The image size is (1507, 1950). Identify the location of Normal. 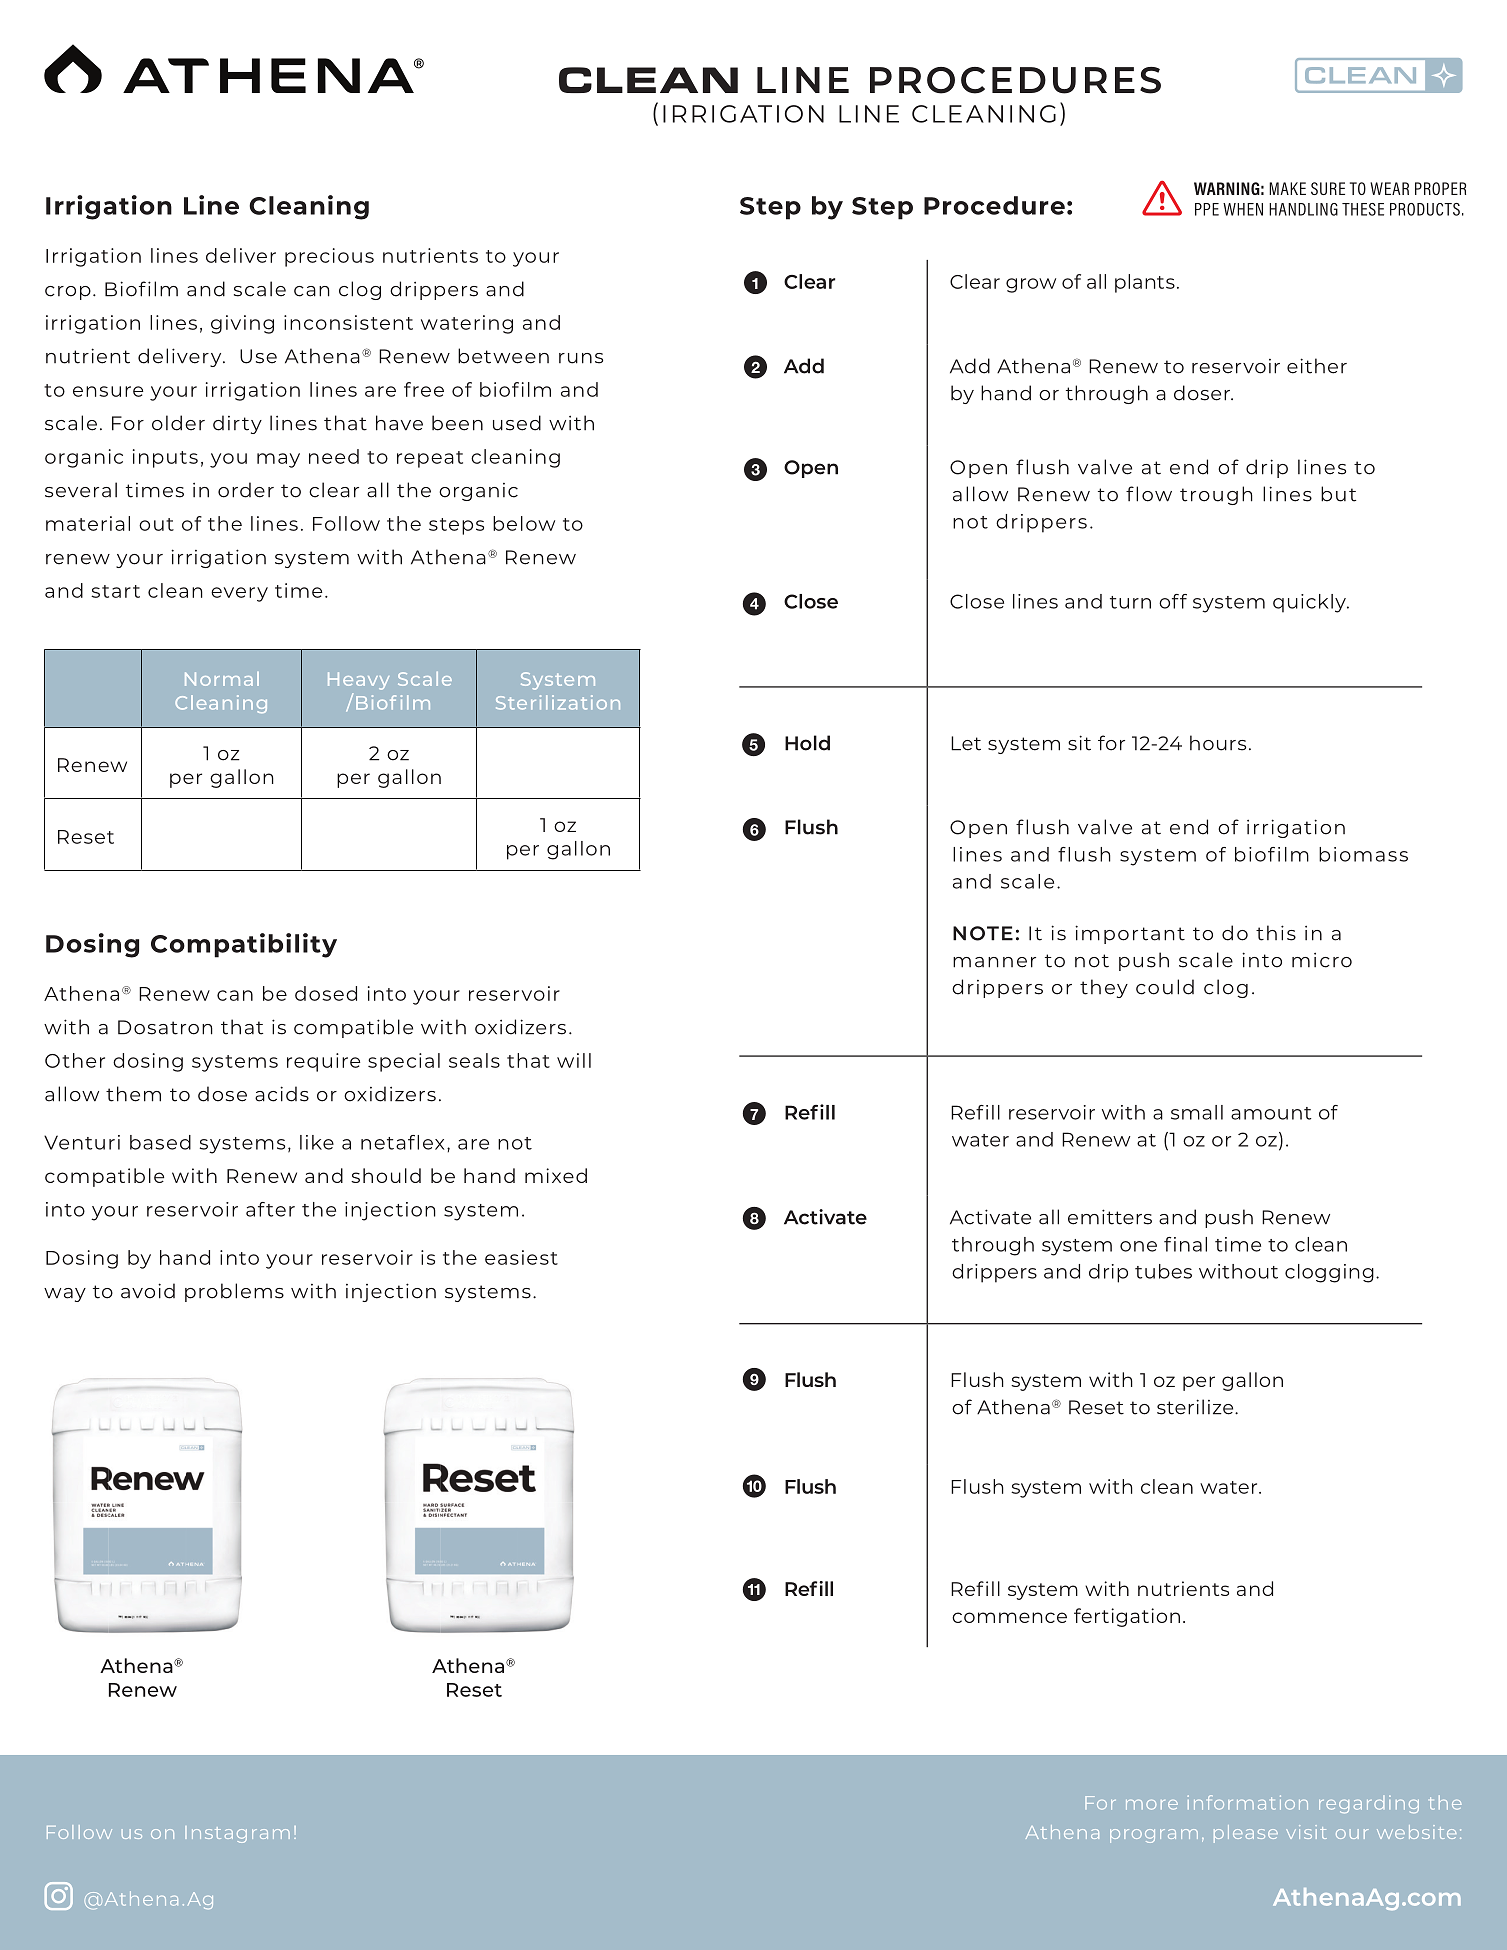
(222, 679).
